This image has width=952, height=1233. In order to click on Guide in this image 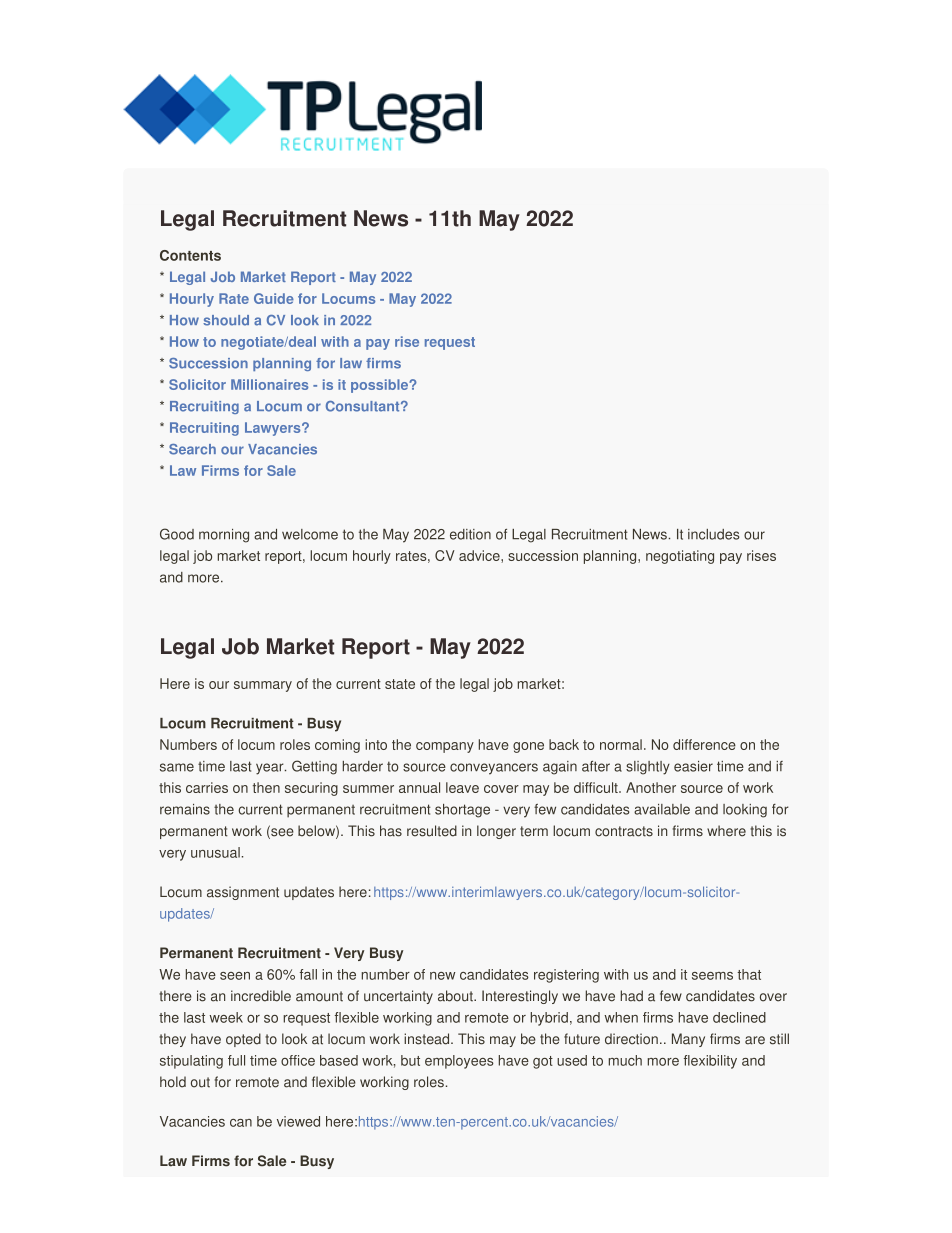, I will do `click(274, 298)`.
